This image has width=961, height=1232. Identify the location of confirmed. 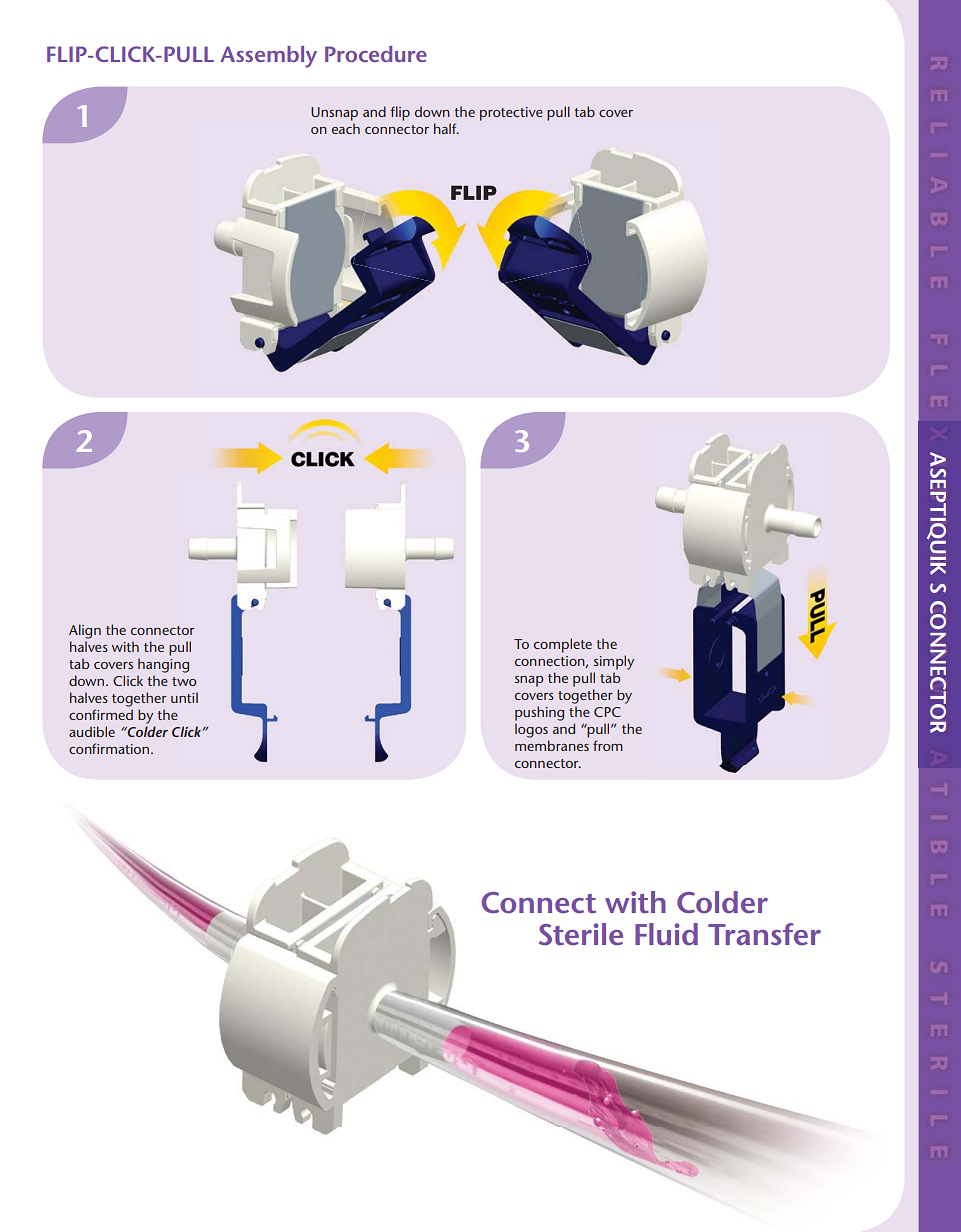
(101, 714).
